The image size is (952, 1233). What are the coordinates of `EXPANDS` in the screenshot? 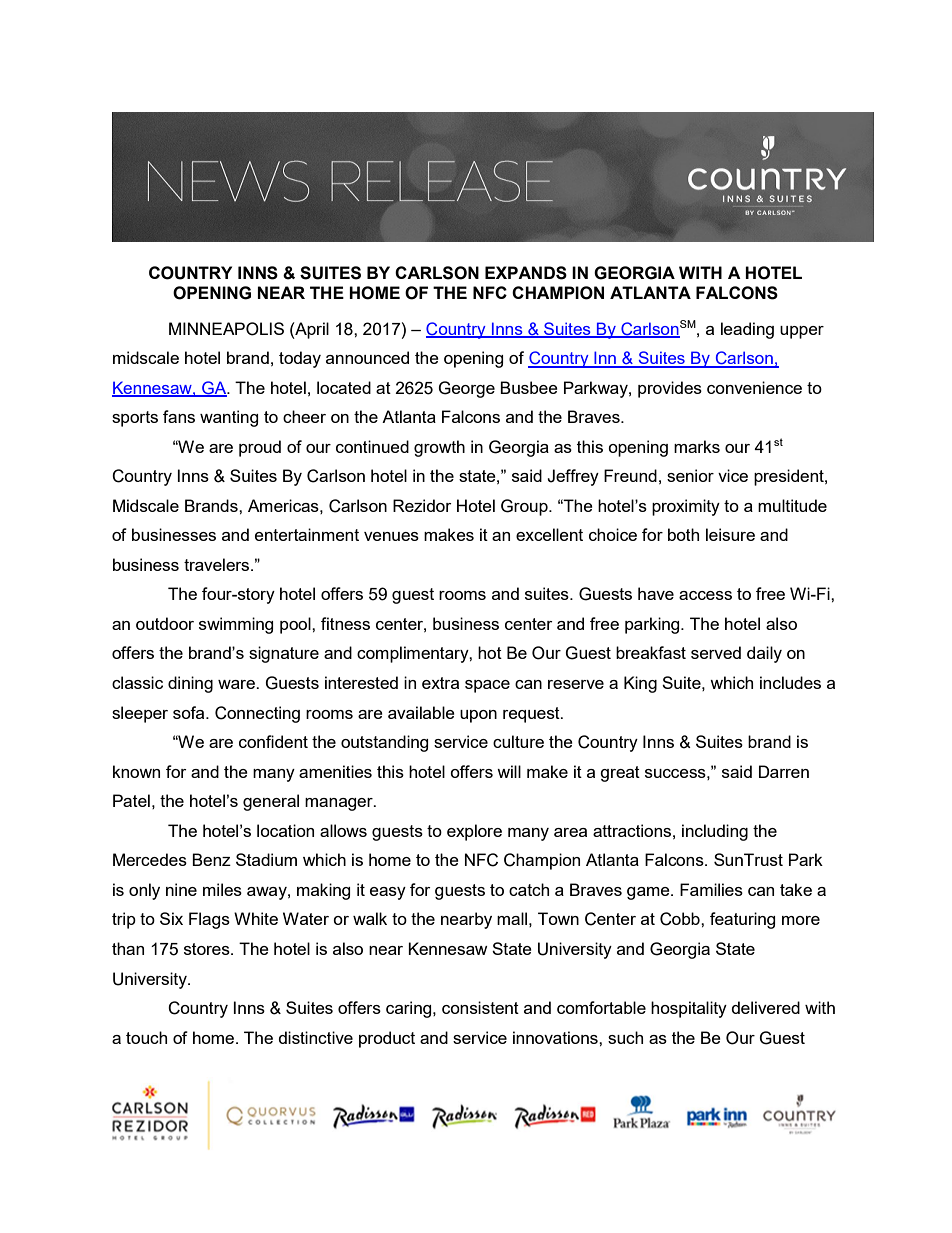 It's located at (526, 273).
